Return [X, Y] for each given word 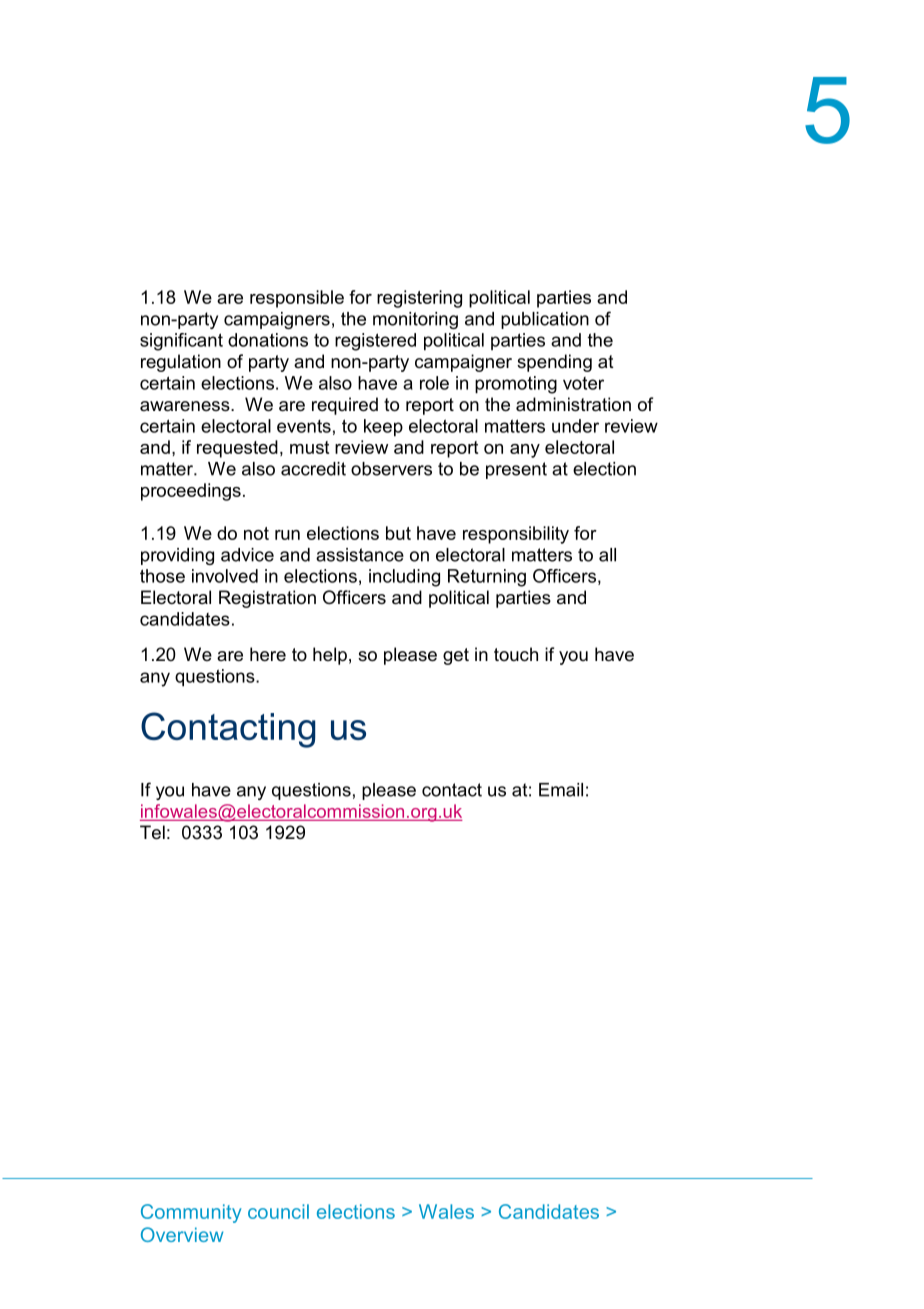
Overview [182, 1234]
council [278, 1211]
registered [375, 342]
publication [545, 320]
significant [181, 342]
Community [191, 1213]
